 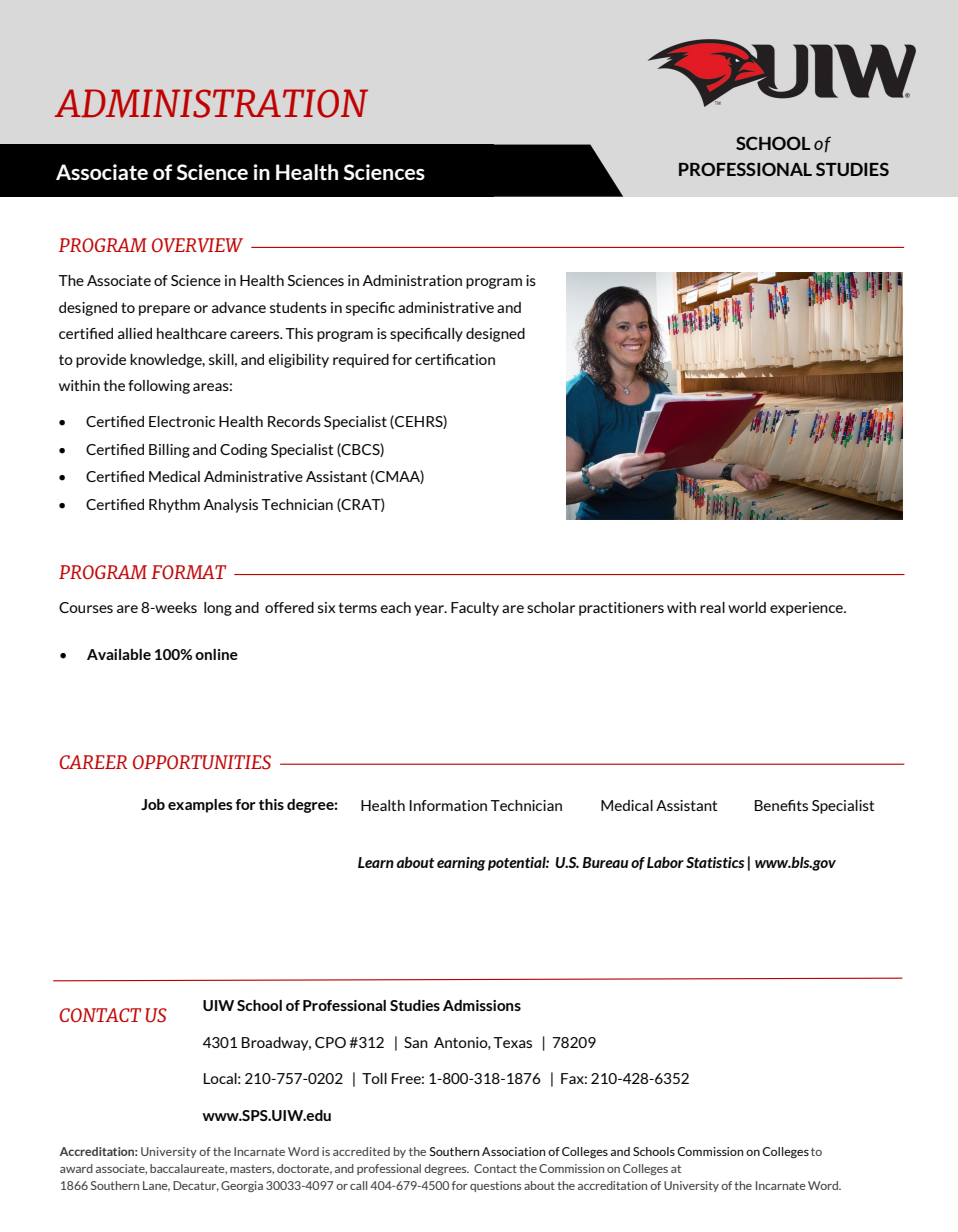 I want to click on certification, so click(x=455, y=359).
